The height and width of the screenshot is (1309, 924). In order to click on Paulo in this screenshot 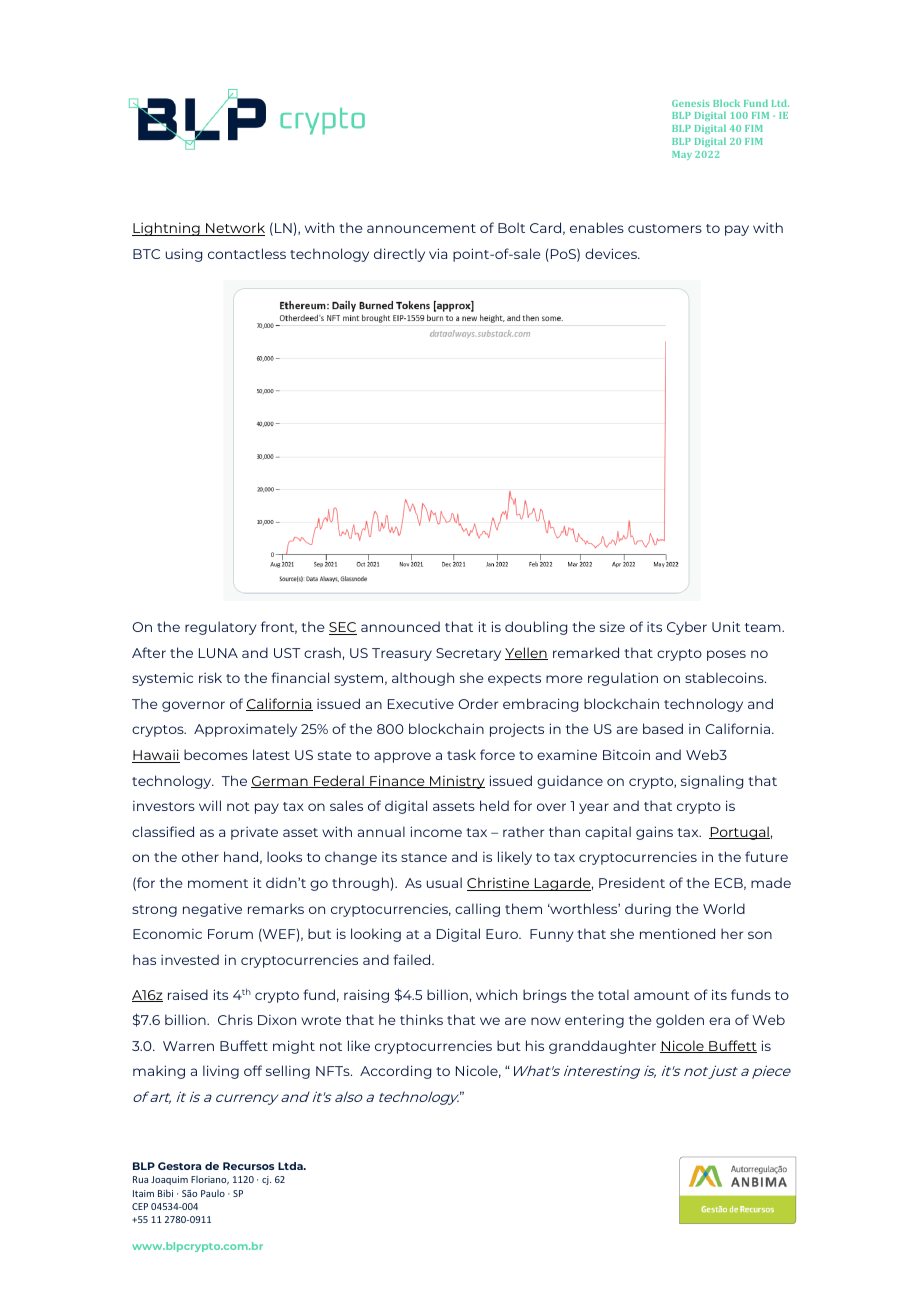, I will do `click(213, 1193)`.
